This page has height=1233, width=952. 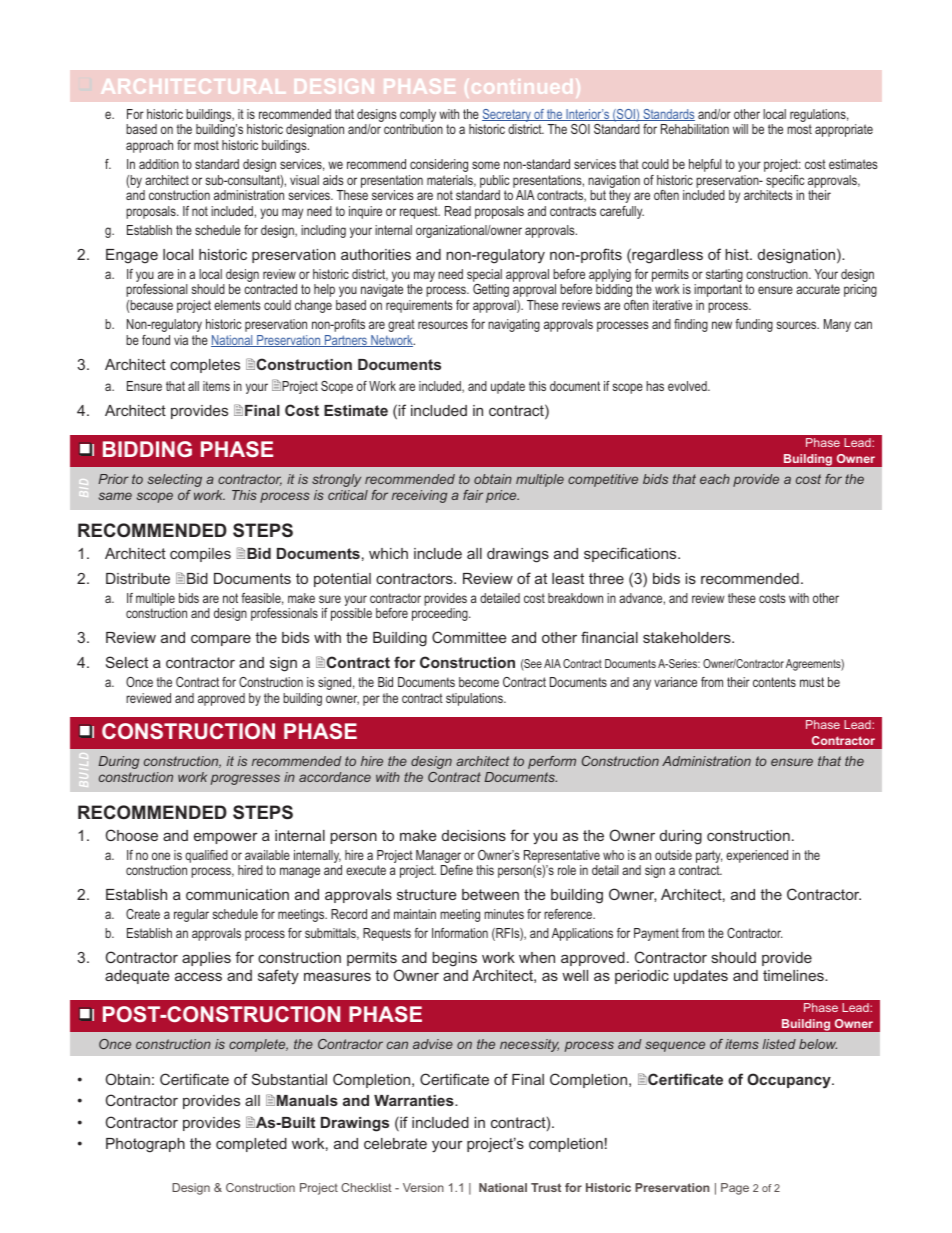 I want to click on Photograph, so click(x=145, y=1145).
